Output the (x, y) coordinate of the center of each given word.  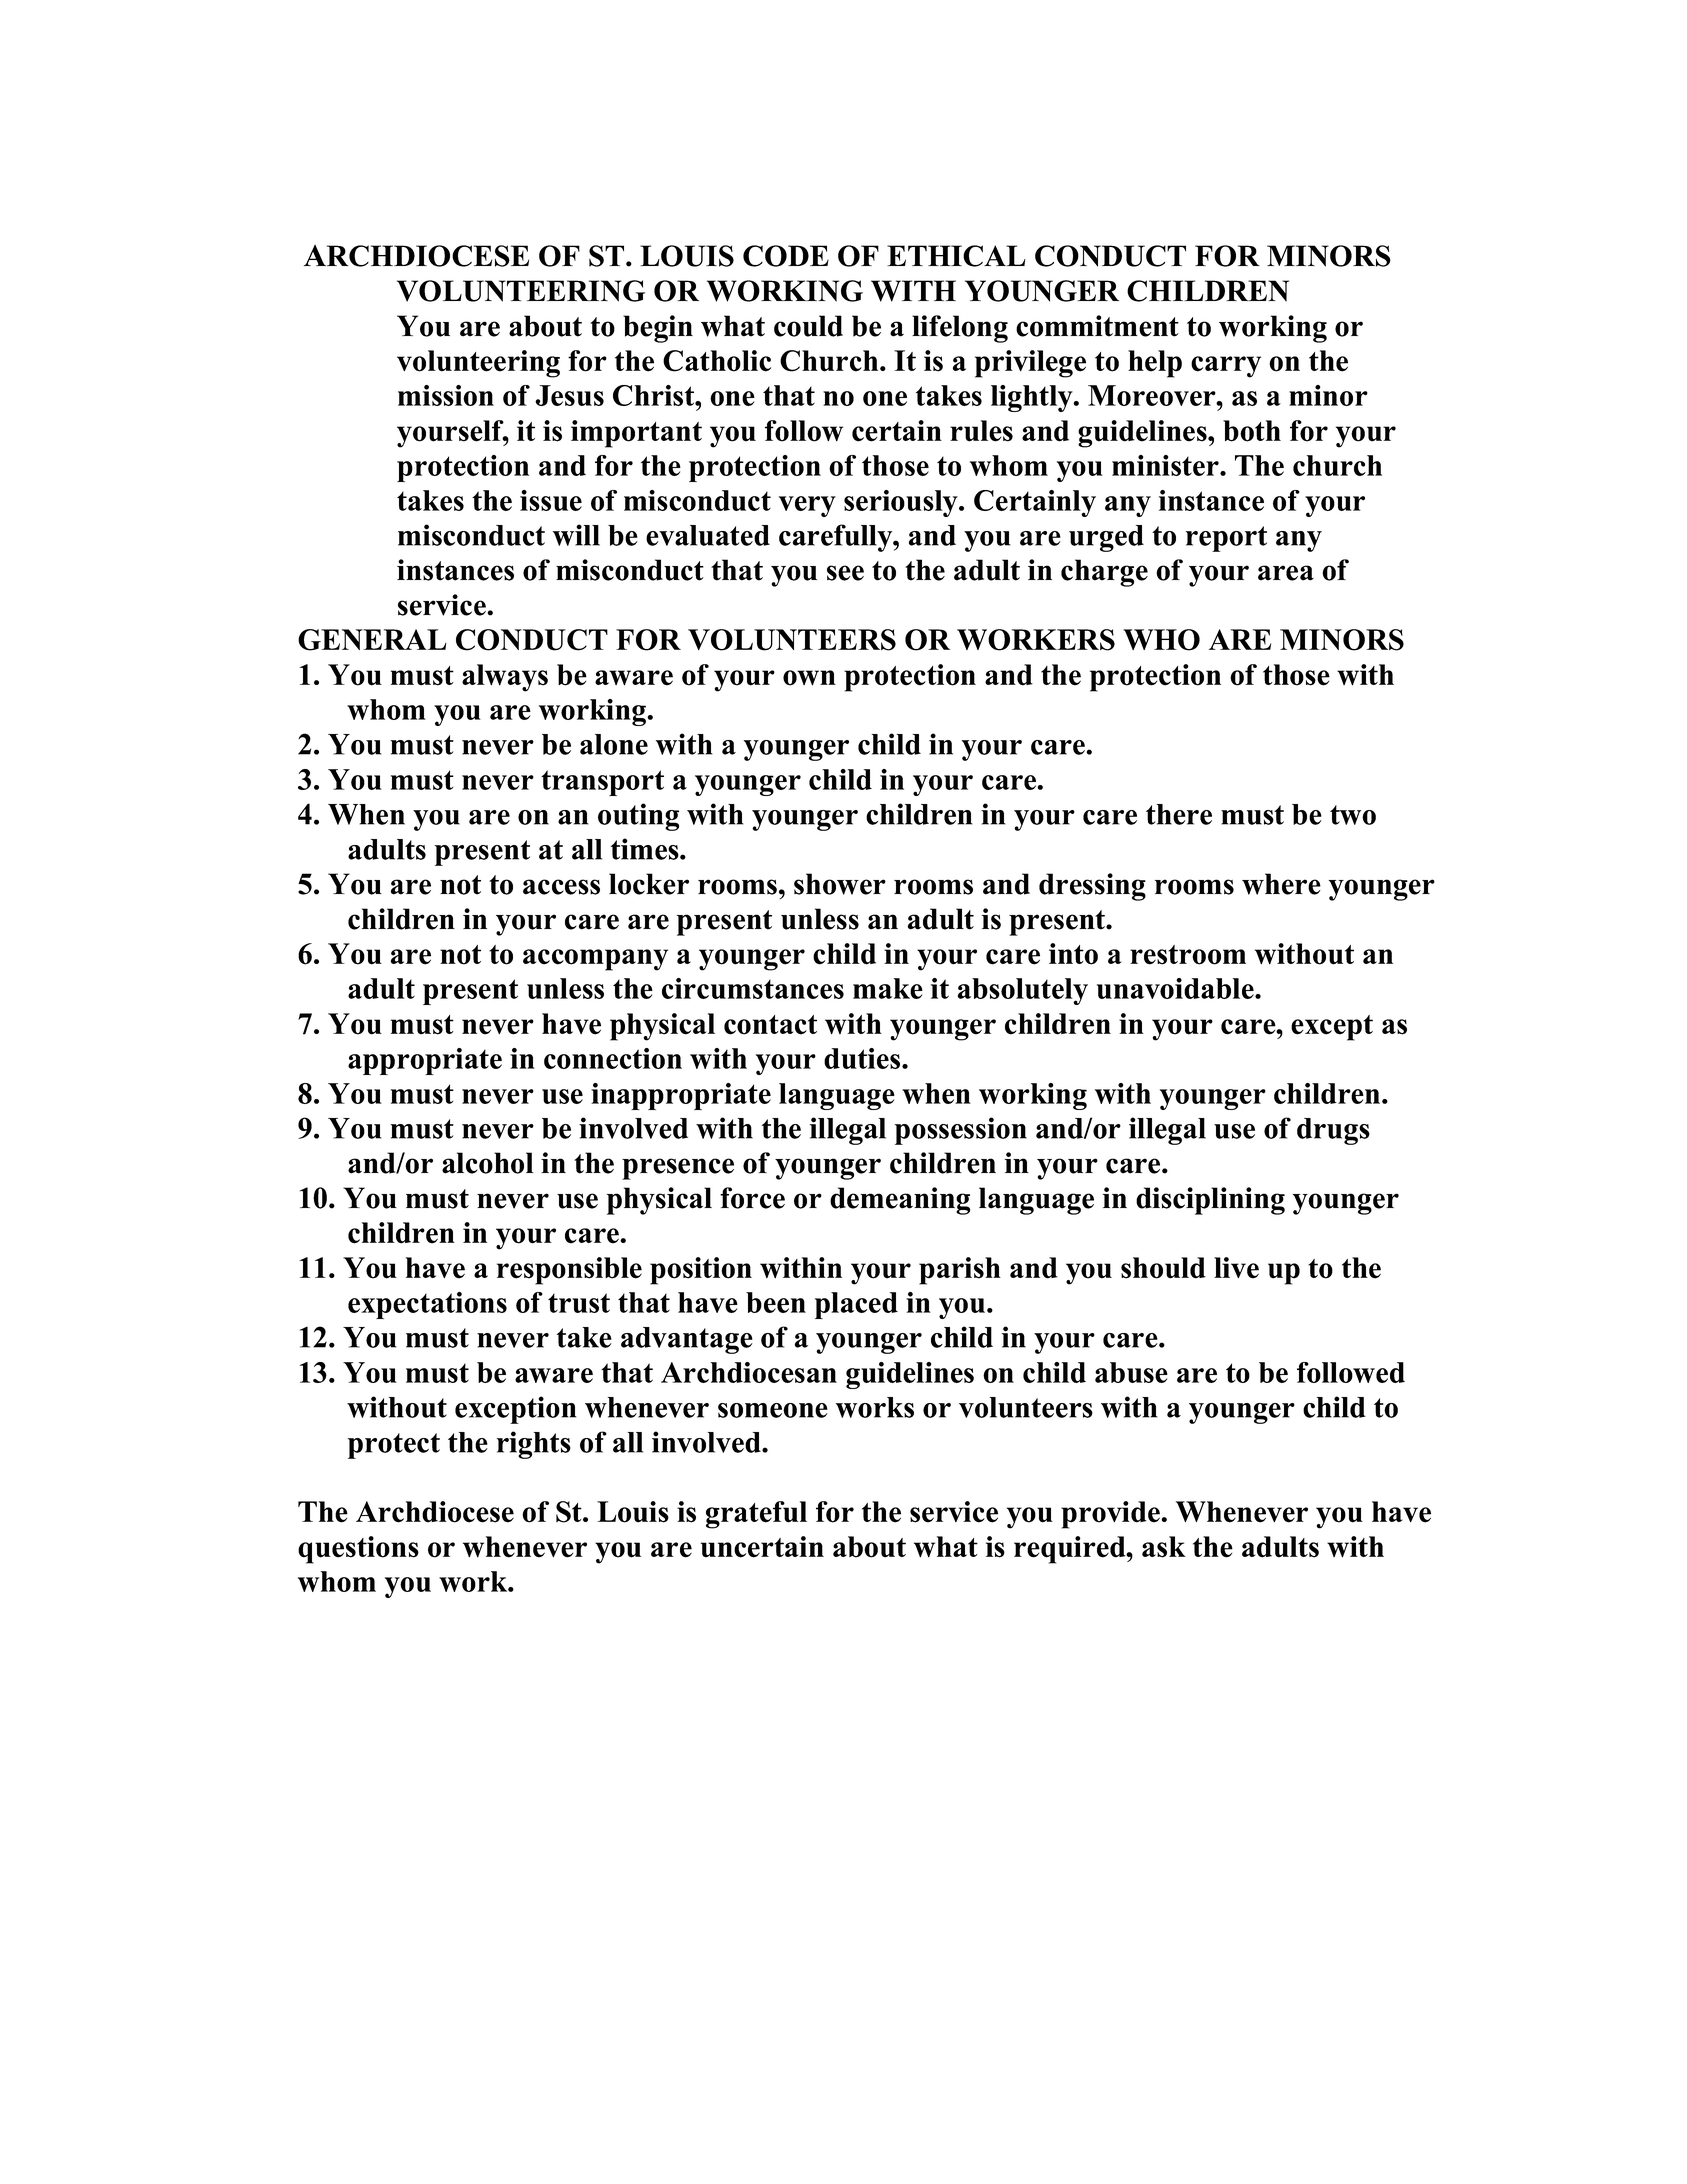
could (808, 326)
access (561, 887)
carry (1226, 367)
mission (446, 395)
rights (534, 1445)
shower (840, 884)
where (1281, 884)
